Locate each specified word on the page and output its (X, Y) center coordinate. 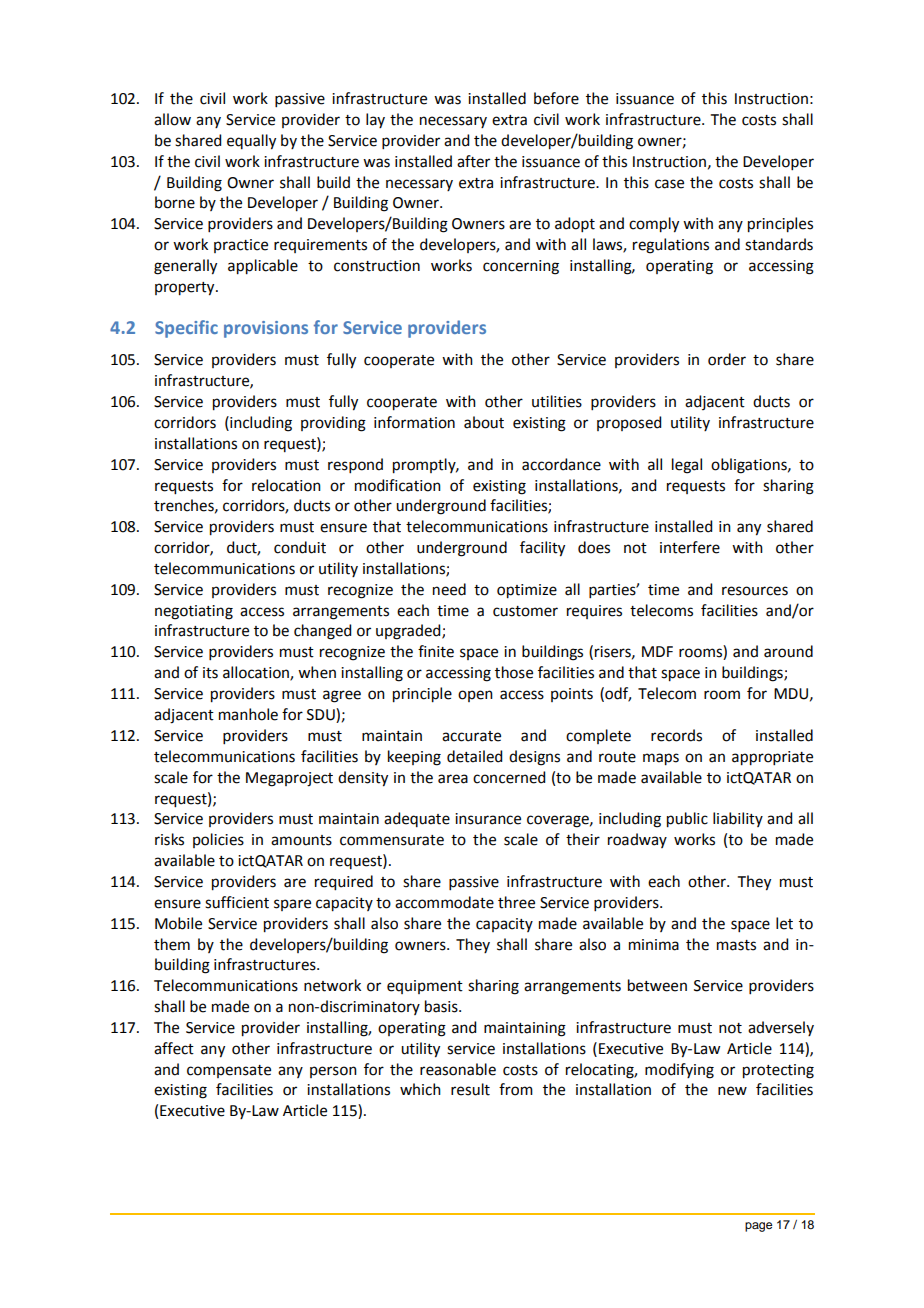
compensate (229, 1071)
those (514, 672)
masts (736, 945)
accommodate (444, 902)
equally (251, 142)
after (473, 161)
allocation (257, 673)
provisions (266, 329)
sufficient (237, 902)
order (727, 359)
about (484, 422)
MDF (657, 651)
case (669, 184)
